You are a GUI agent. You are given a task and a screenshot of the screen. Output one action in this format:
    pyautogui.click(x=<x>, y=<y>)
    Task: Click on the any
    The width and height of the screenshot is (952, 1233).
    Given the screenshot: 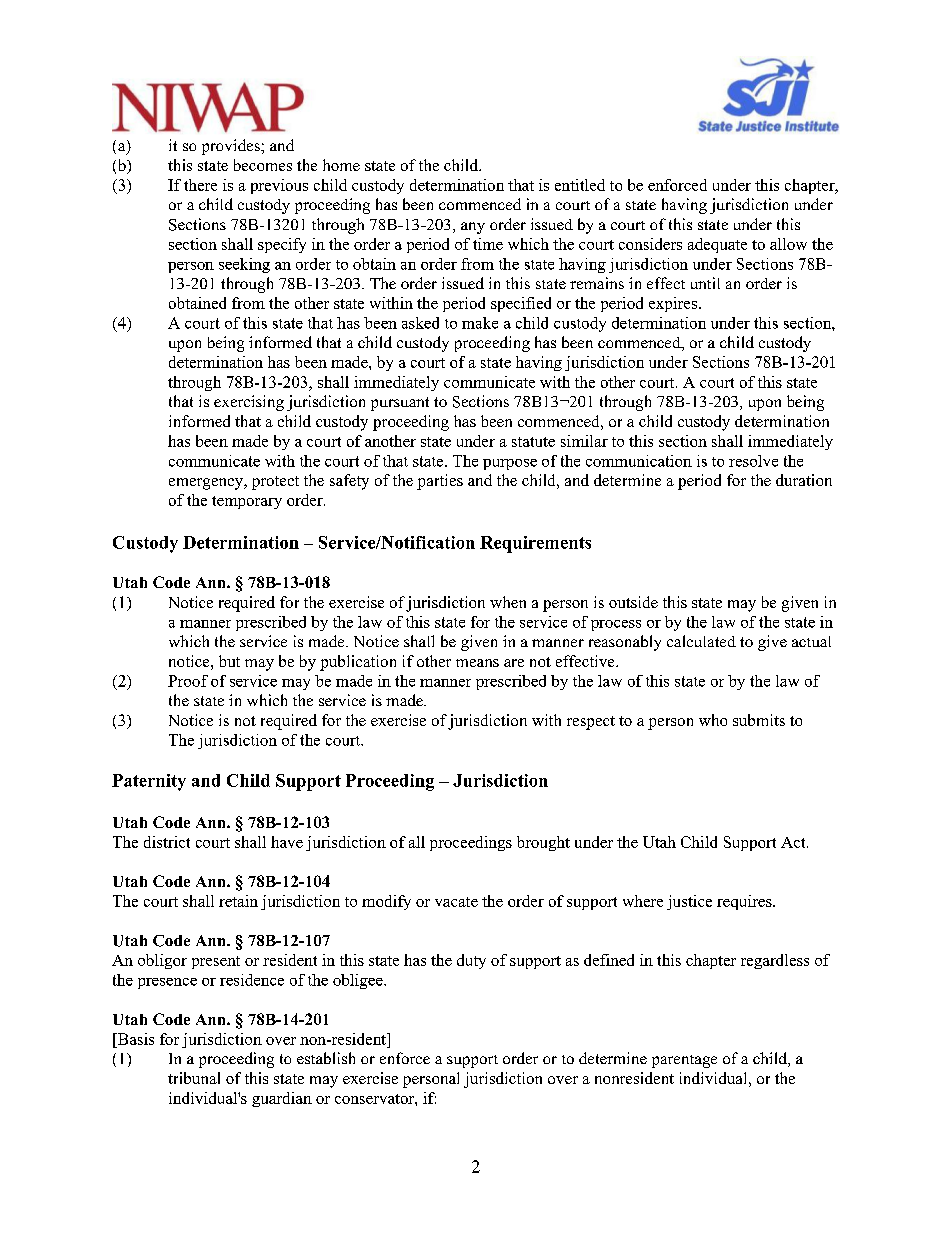 What is the action you would take?
    pyautogui.click(x=473, y=228)
